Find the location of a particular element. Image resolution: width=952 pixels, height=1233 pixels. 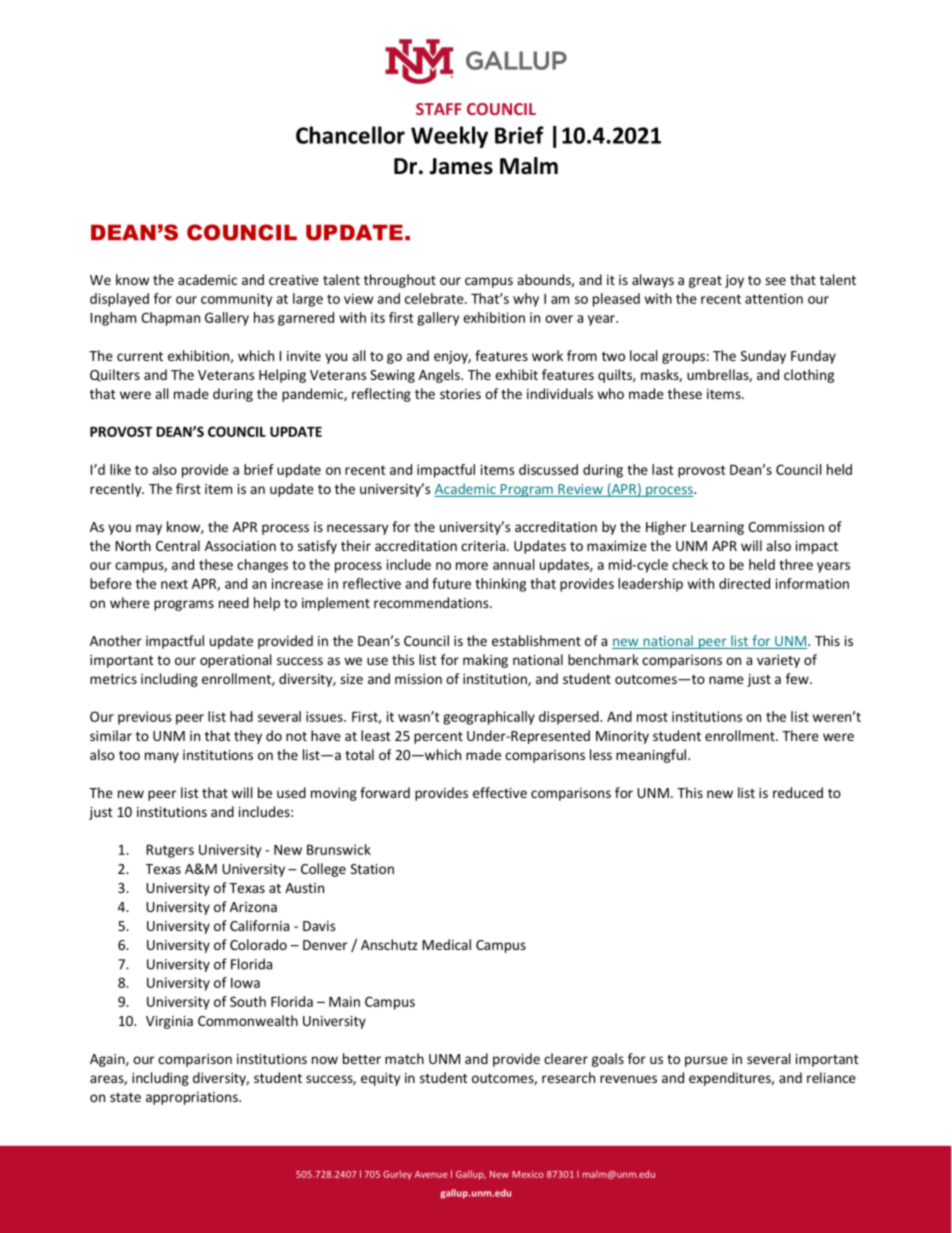

Angels is located at coordinates (440, 376).
